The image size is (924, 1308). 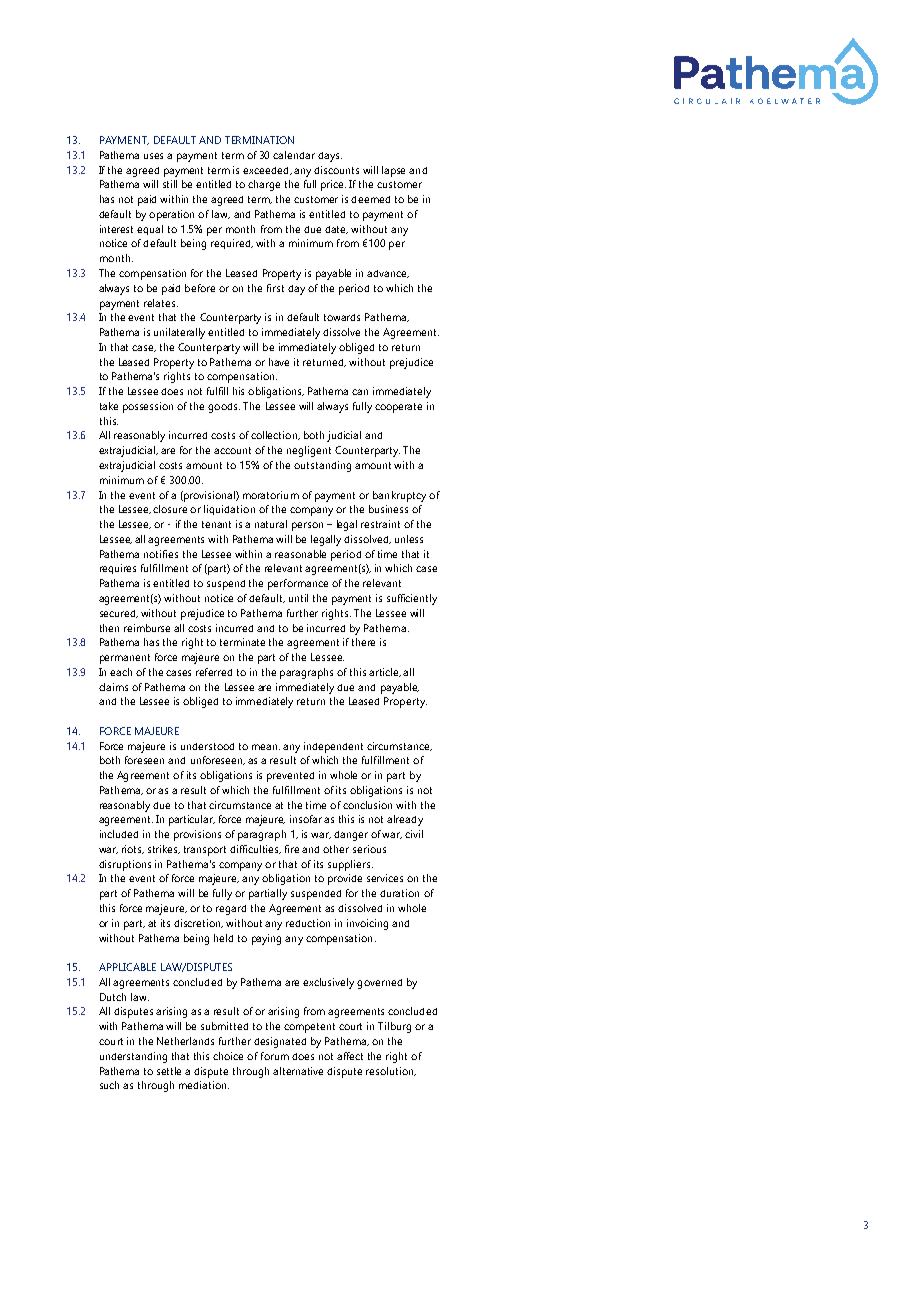 What do you see at coordinates (170, 509) in the document?
I see `closure` at bounding box center [170, 509].
